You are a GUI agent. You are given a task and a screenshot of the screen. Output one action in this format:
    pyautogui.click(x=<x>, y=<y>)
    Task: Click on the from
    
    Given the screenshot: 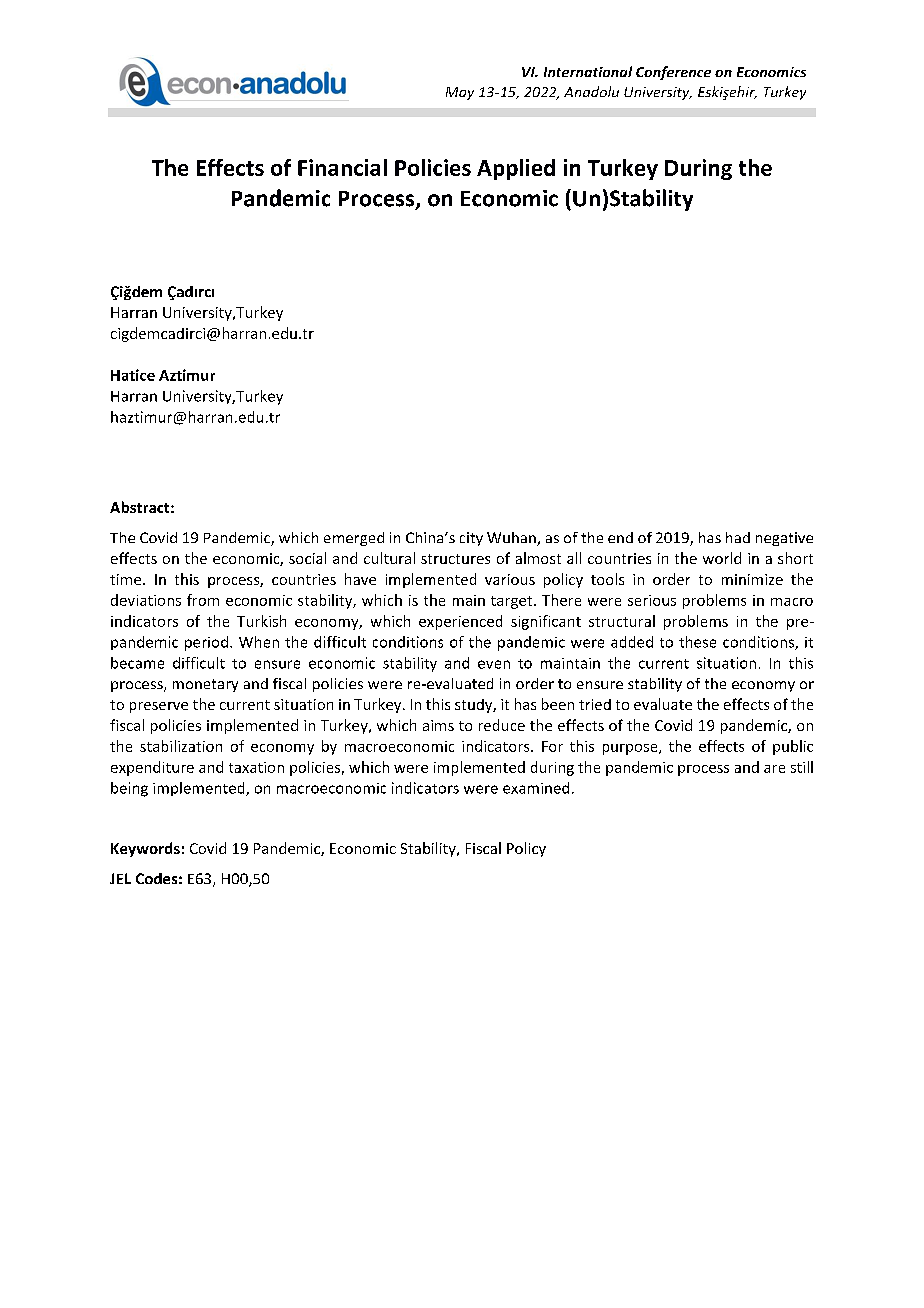 What is the action you would take?
    pyautogui.click(x=203, y=600)
